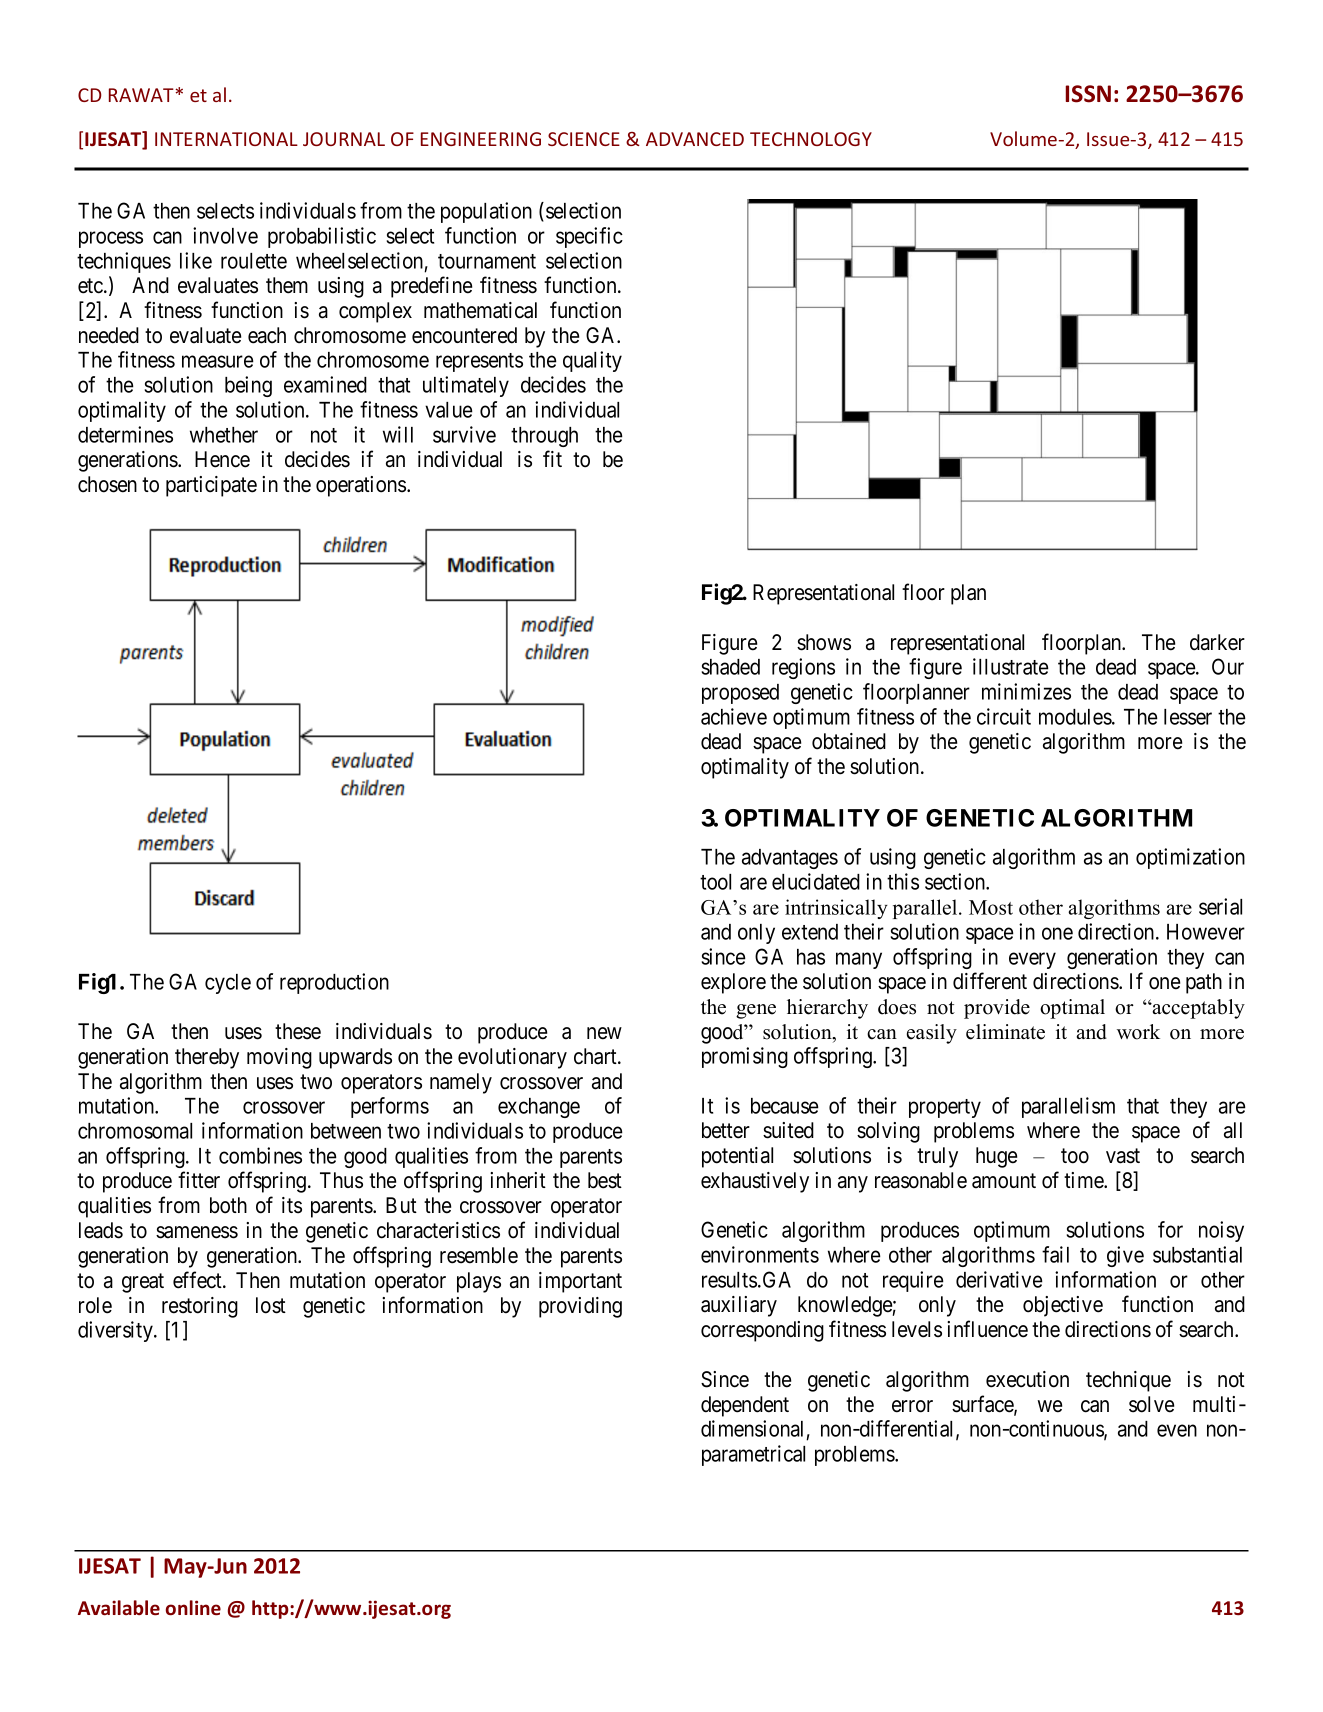 Image resolution: width=1323 pixels, height=1712 pixels. I want to click on dependent, so click(745, 1406).
